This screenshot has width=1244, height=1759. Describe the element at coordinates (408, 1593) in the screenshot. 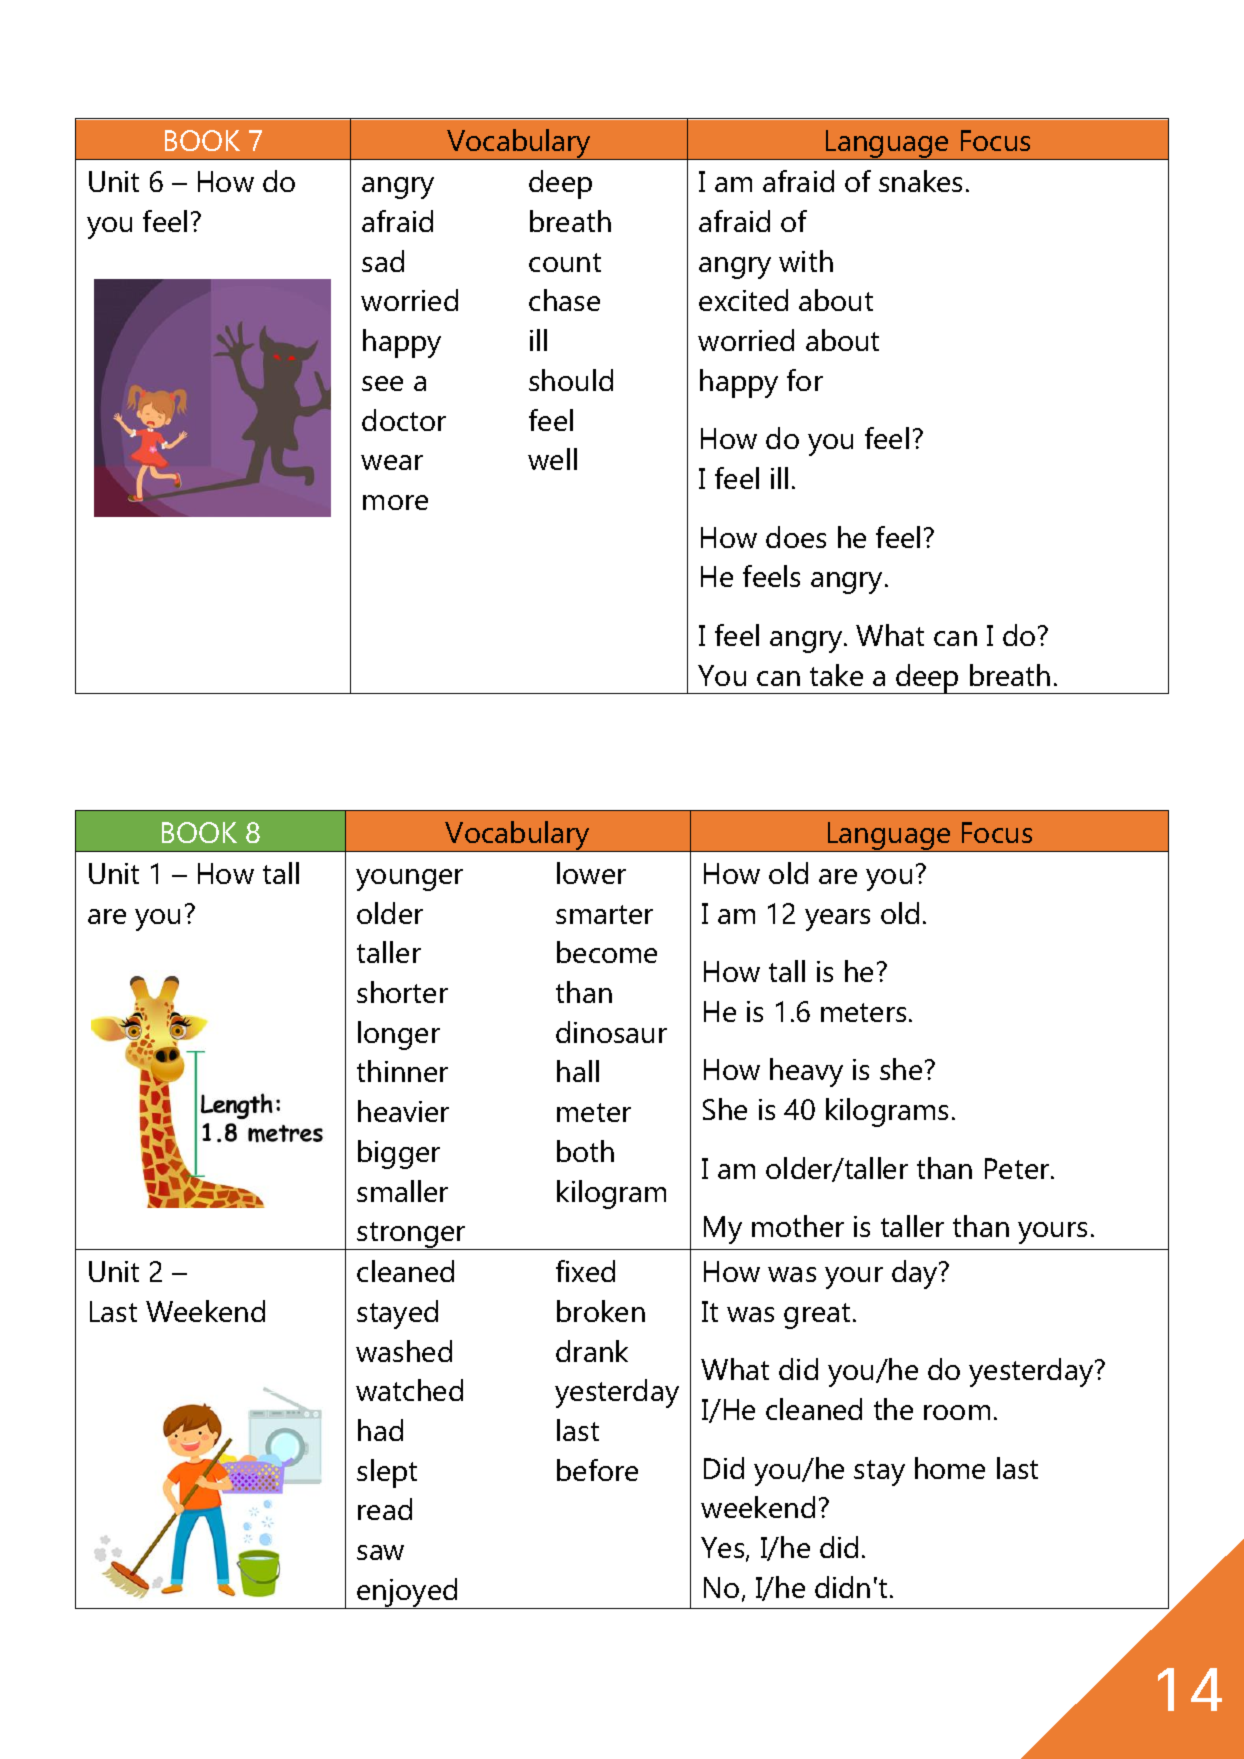

I see `enjoyed` at that location.
